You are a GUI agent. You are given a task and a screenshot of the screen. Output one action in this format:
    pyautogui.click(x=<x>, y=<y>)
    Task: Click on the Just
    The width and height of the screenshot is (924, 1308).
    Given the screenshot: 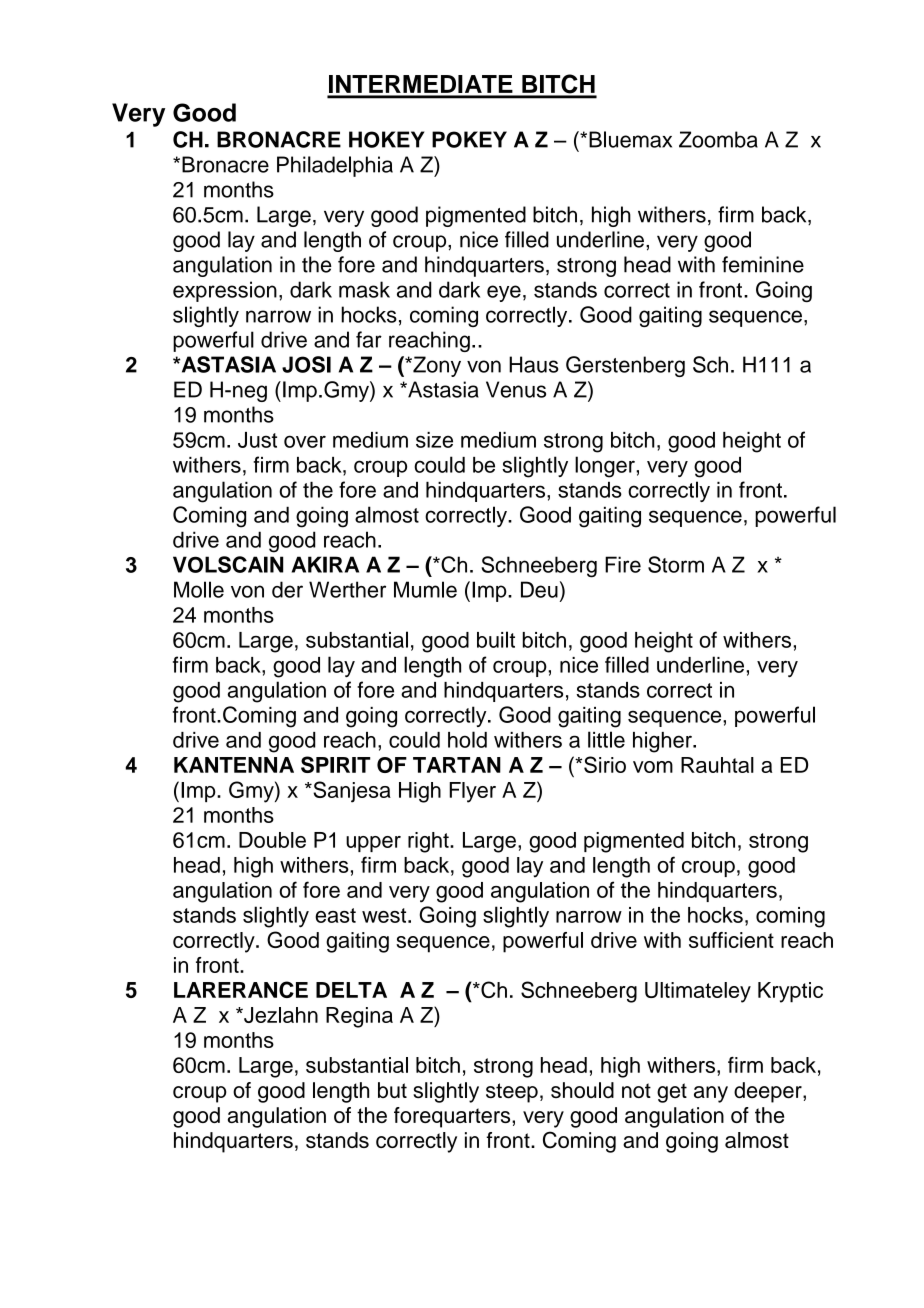 What is the action you would take?
    pyautogui.click(x=257, y=440)
